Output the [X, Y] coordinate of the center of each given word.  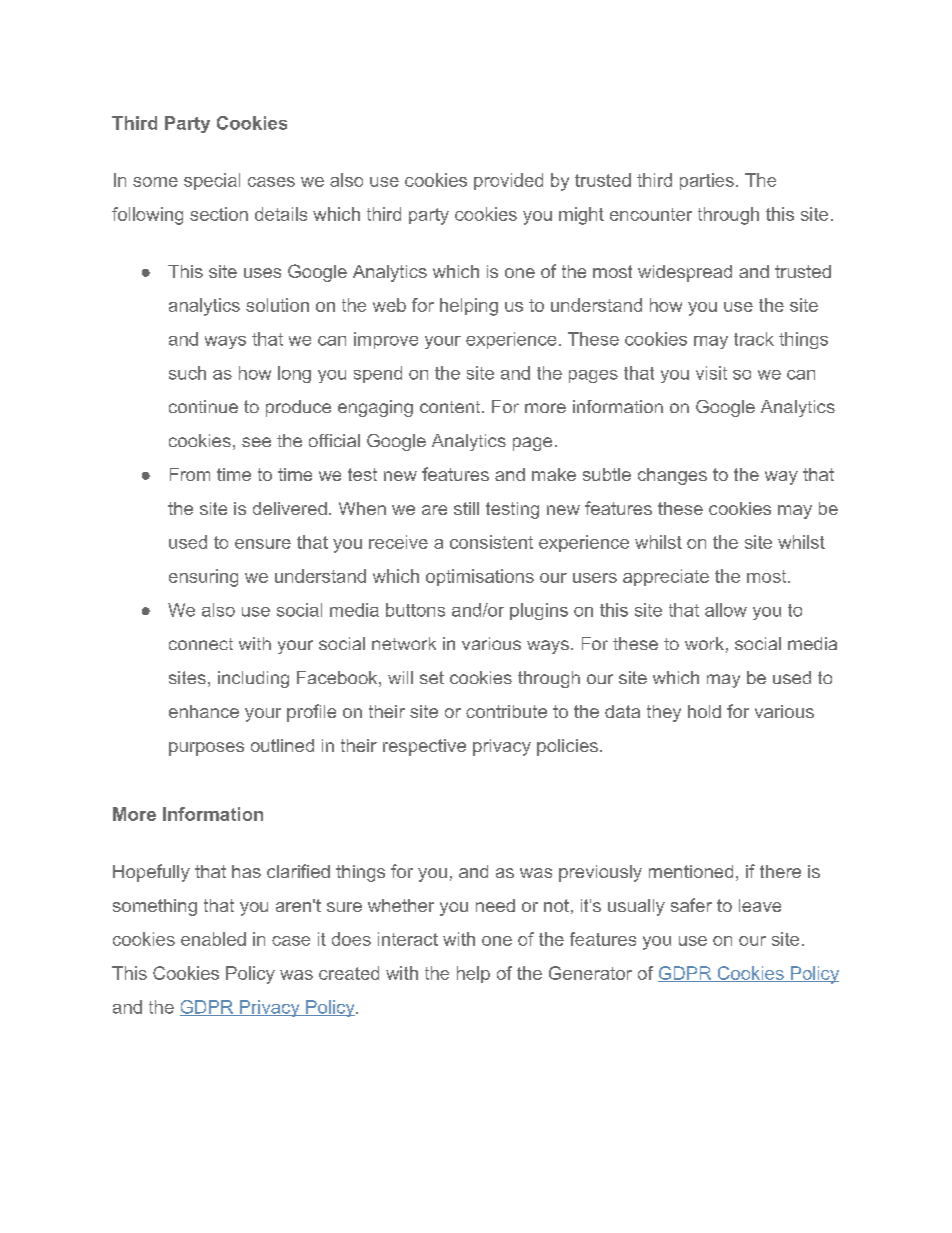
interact [408, 939]
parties [707, 181]
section [219, 214]
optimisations [480, 577]
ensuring [203, 578]
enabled [213, 939]
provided [508, 181]
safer [691, 905]
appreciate [666, 577]
